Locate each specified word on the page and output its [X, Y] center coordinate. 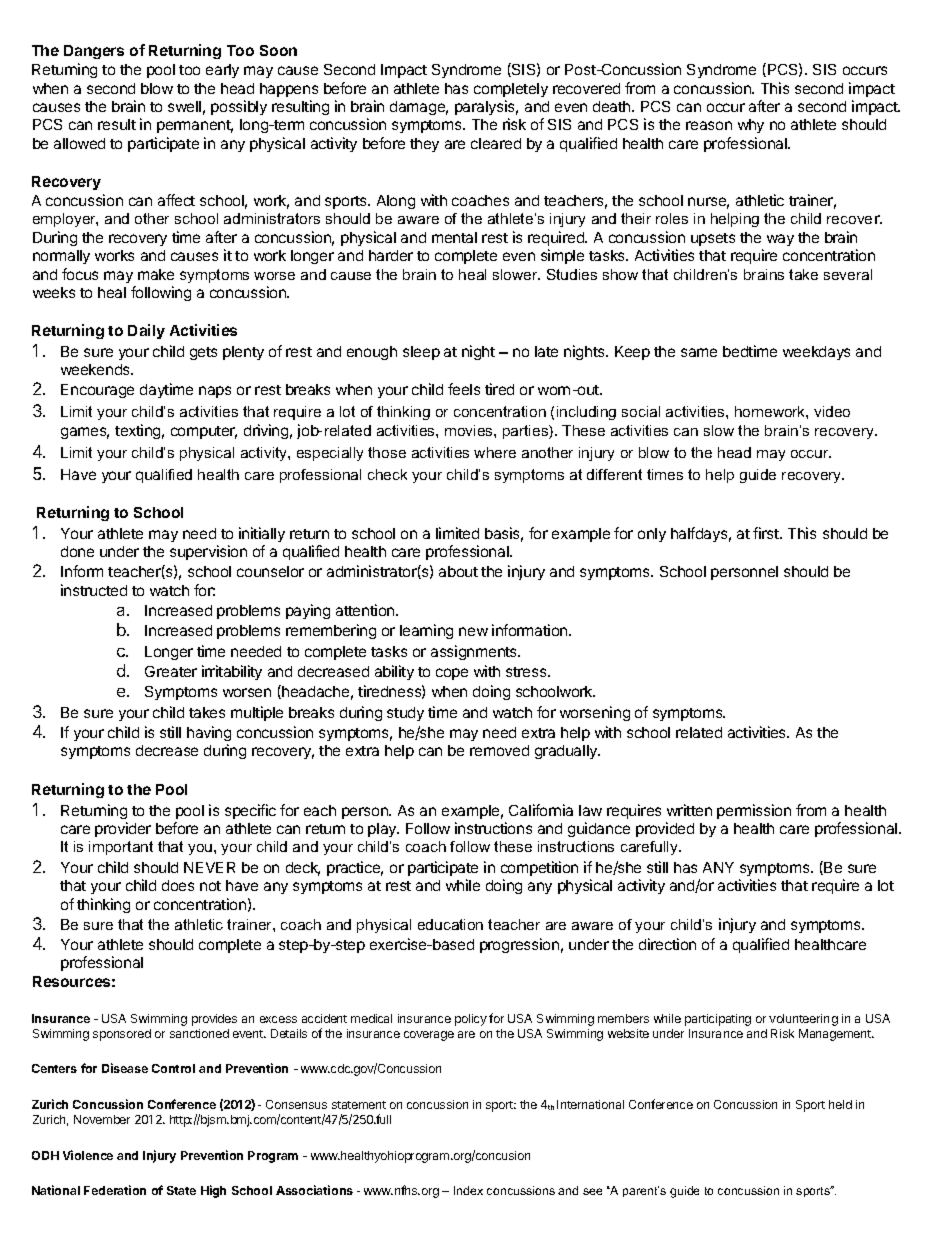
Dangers [94, 52]
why [751, 126]
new [473, 631]
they [424, 145]
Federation [115, 1190]
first [767, 533]
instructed [94, 590]
